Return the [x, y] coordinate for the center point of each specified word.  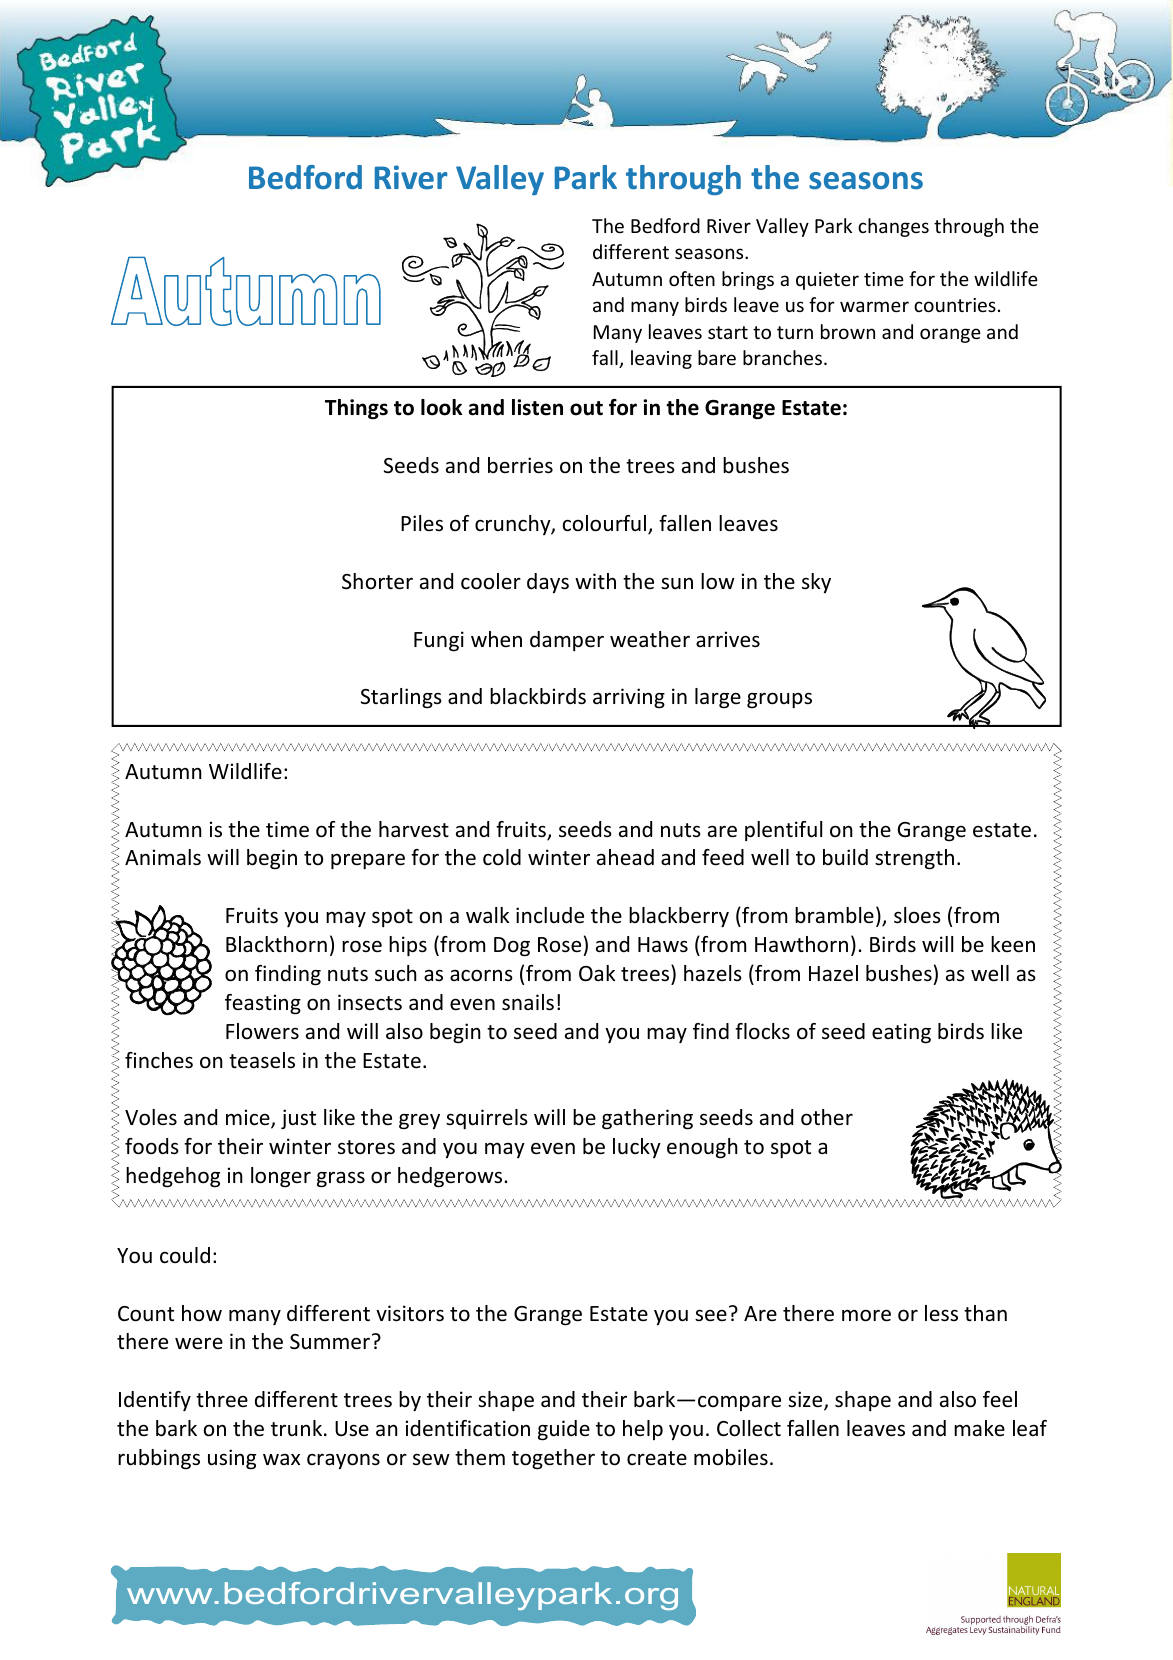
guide [564, 1430]
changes [893, 227]
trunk [298, 1428]
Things [356, 409]
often [692, 278]
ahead [625, 857]
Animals [163, 857]
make [979, 1428]
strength [914, 859]
